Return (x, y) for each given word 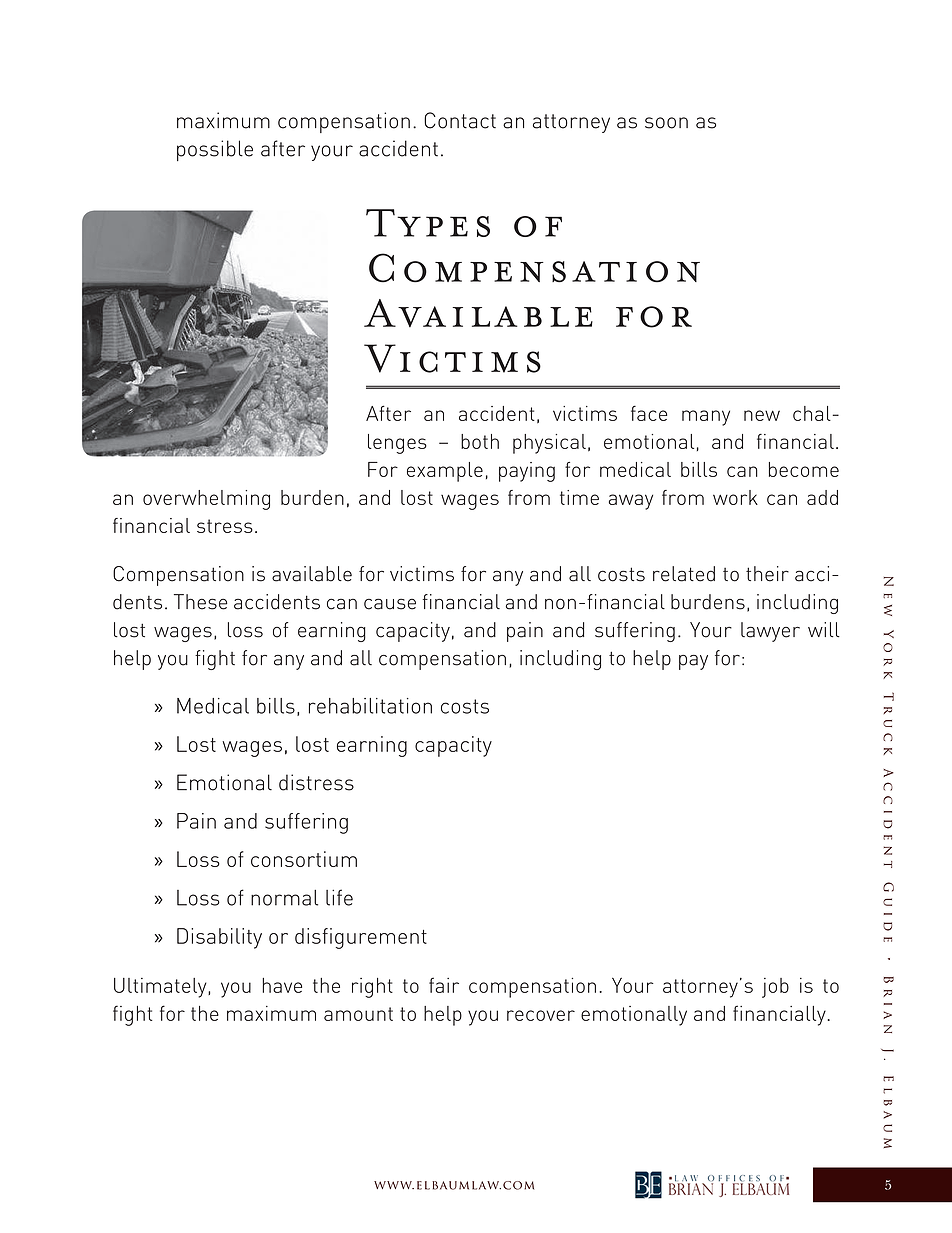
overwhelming (206, 500)
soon (666, 123)
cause (390, 604)
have (282, 985)
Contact (460, 120)
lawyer (770, 632)
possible (215, 150)
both (480, 441)
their (767, 574)
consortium (304, 859)
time (579, 497)
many (706, 418)
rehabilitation (370, 706)
